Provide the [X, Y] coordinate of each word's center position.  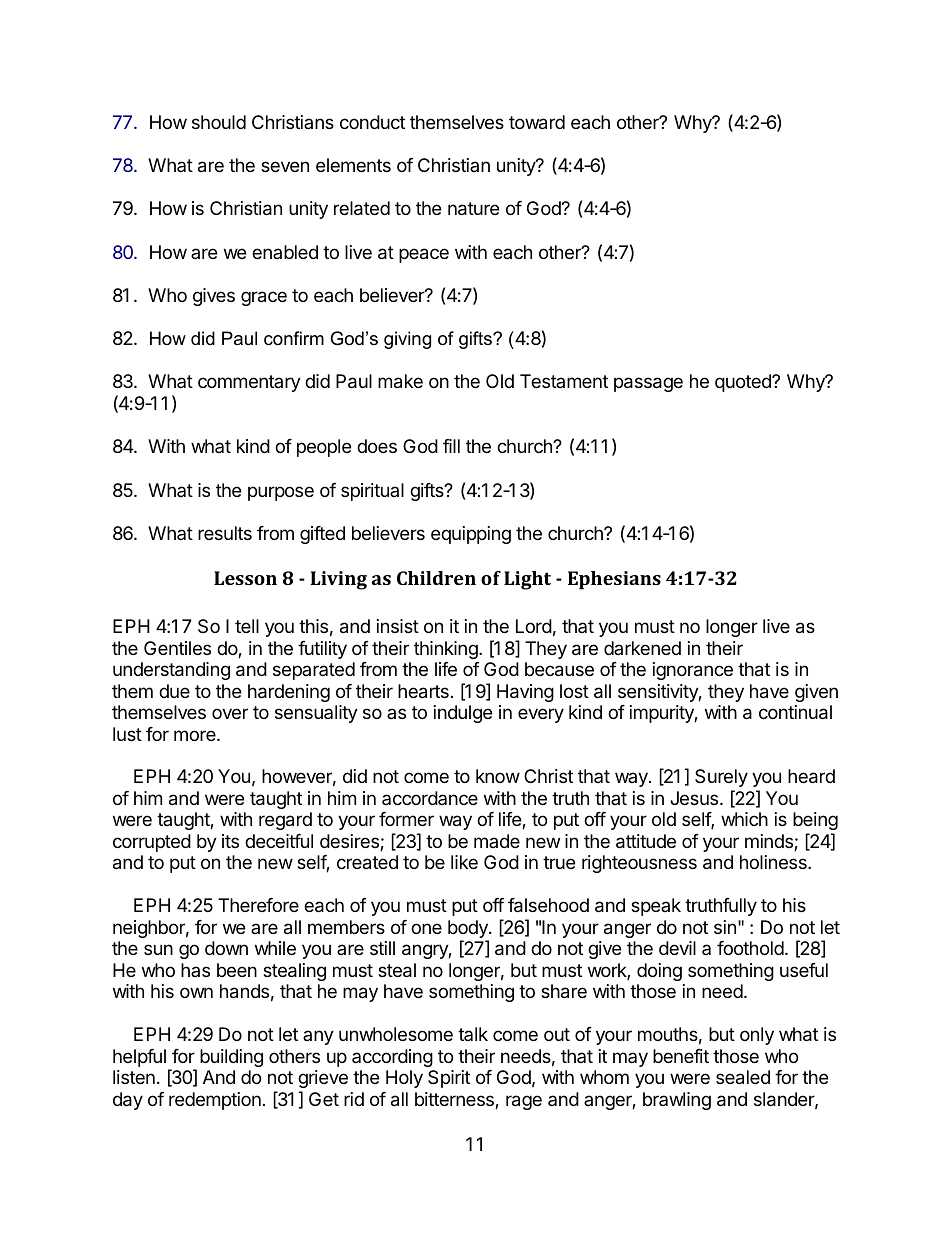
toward [537, 122]
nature [473, 209]
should [219, 122]
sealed [743, 1077]
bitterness [455, 1100]
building [231, 1058]
